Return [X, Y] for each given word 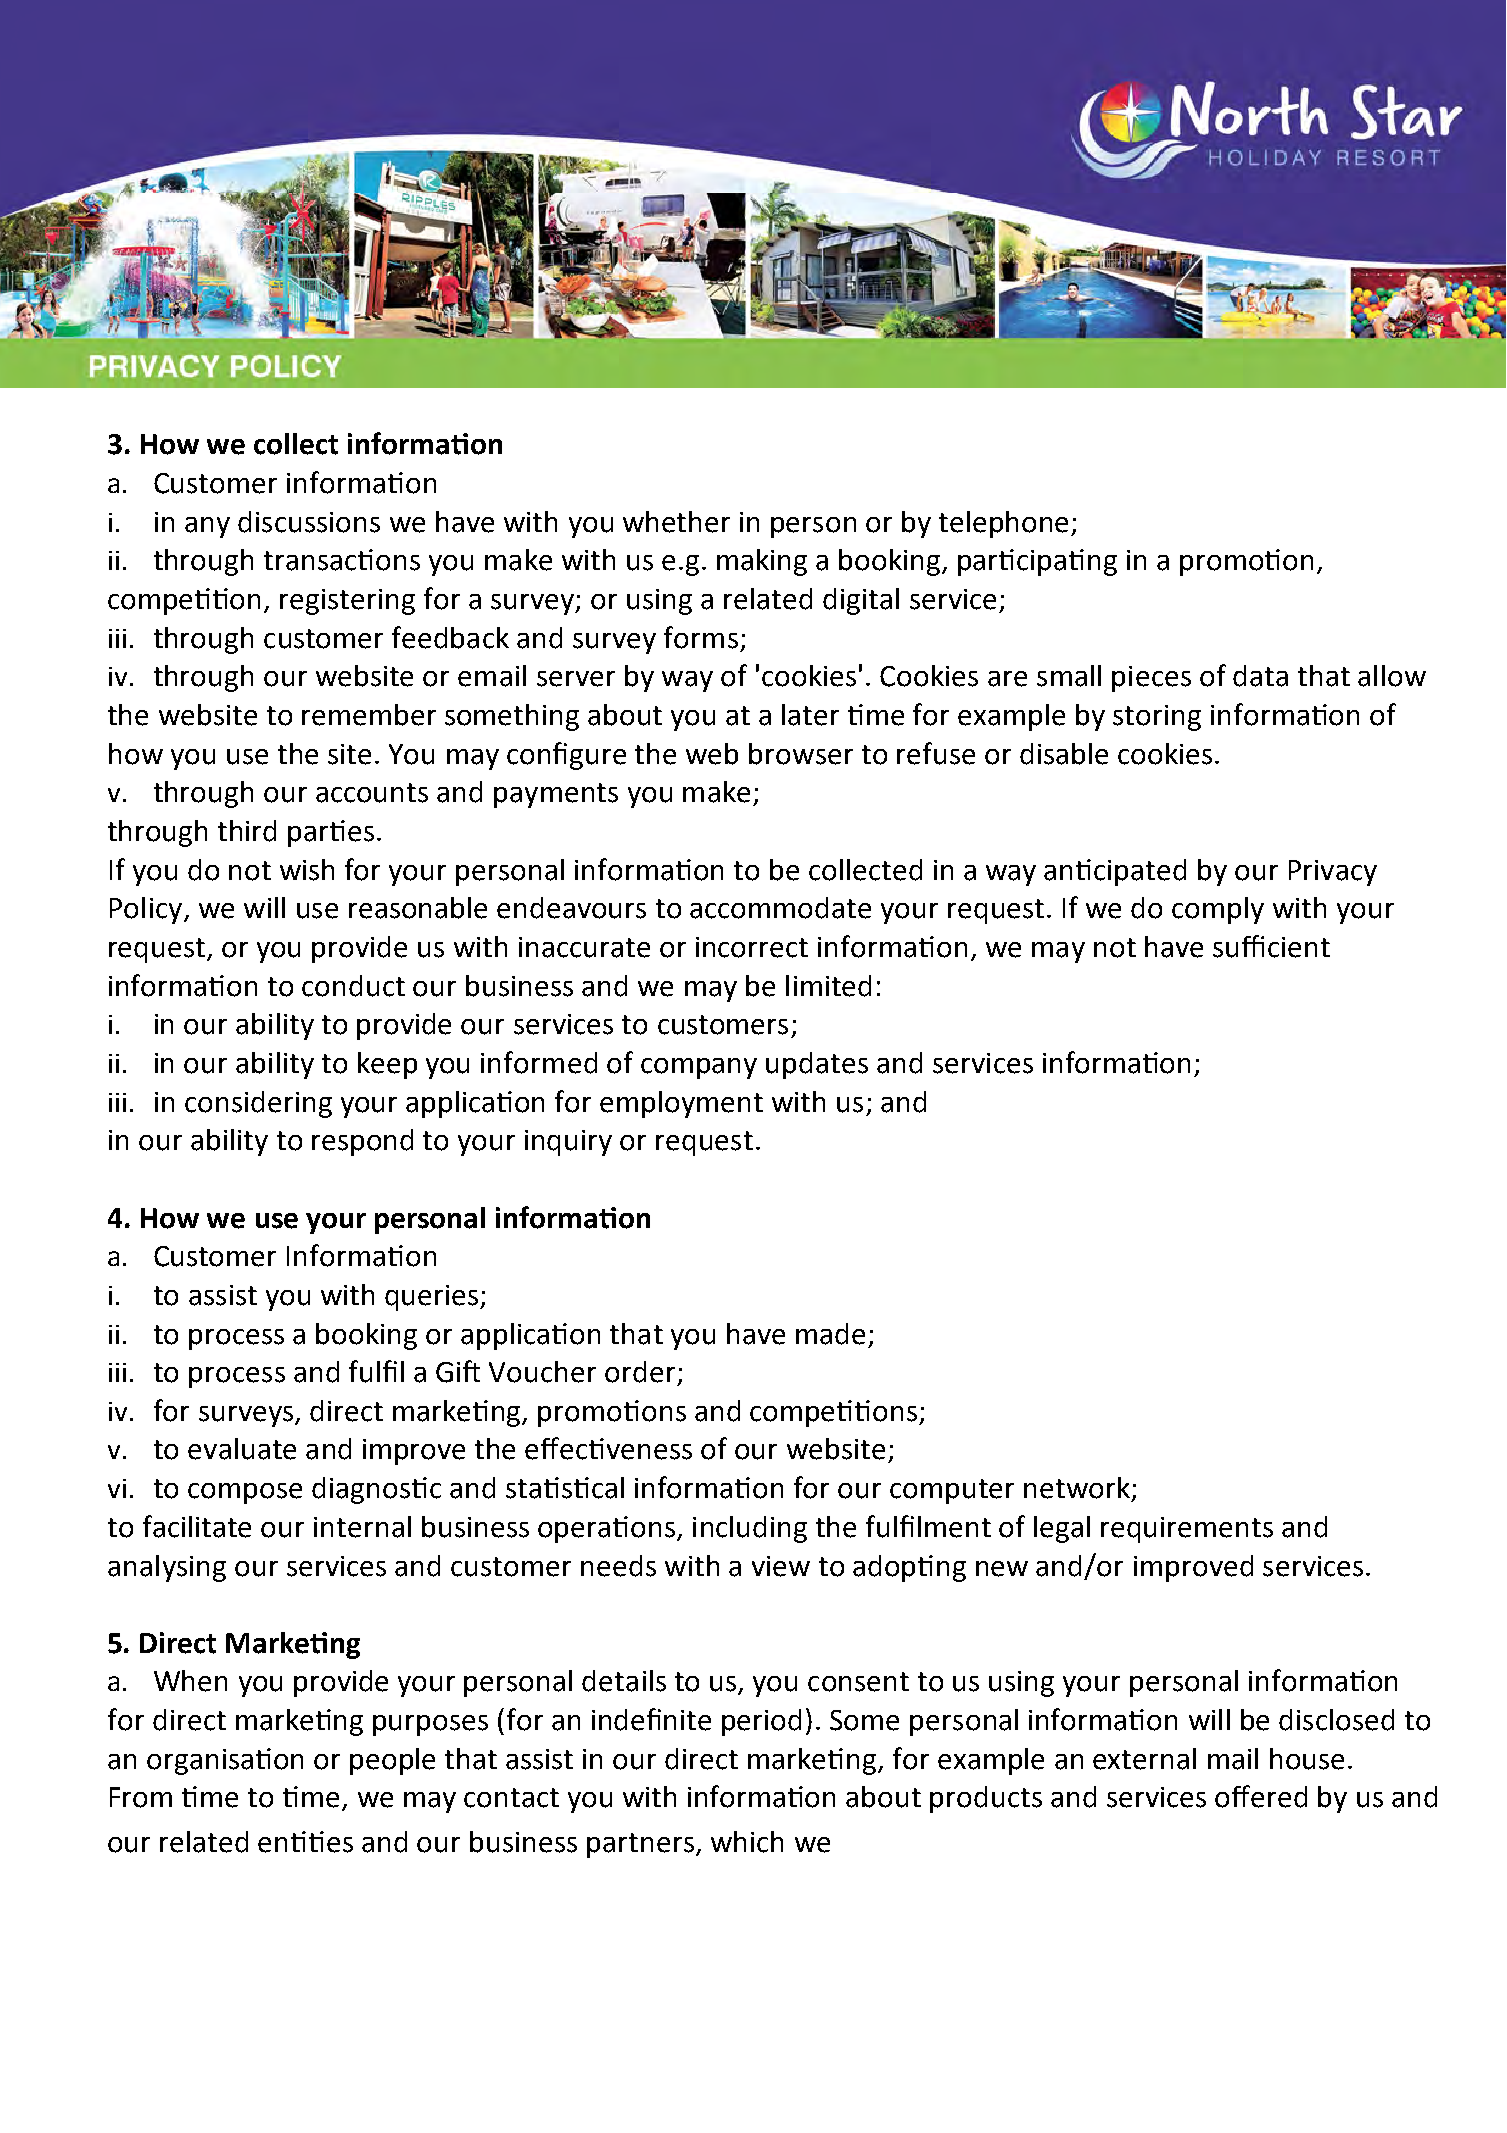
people [392, 1761]
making [762, 562]
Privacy [1333, 873]
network [1077, 1488]
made [830, 1334]
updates [817, 1065]
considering [258, 1104]
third [247, 831]
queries [431, 1298]
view [781, 1566]
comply [1218, 910]
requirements [1187, 1530]
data [1260, 676]
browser [801, 754]
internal [362, 1527]
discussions [309, 522]
